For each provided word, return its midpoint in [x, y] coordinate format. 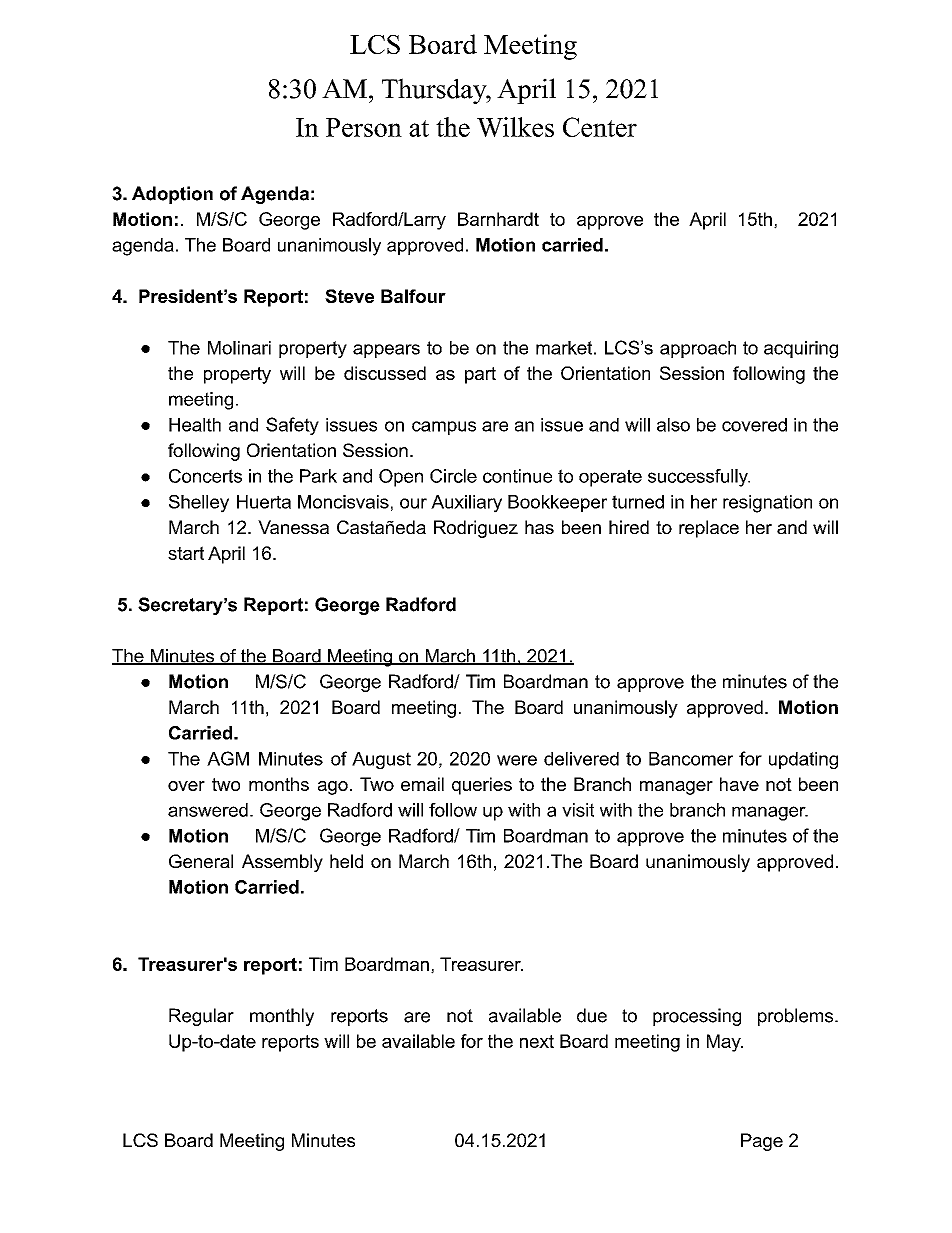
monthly [282, 1017]
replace [709, 529]
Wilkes [515, 127]
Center [600, 127]
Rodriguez [476, 529]
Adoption [172, 195]
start [186, 553]
